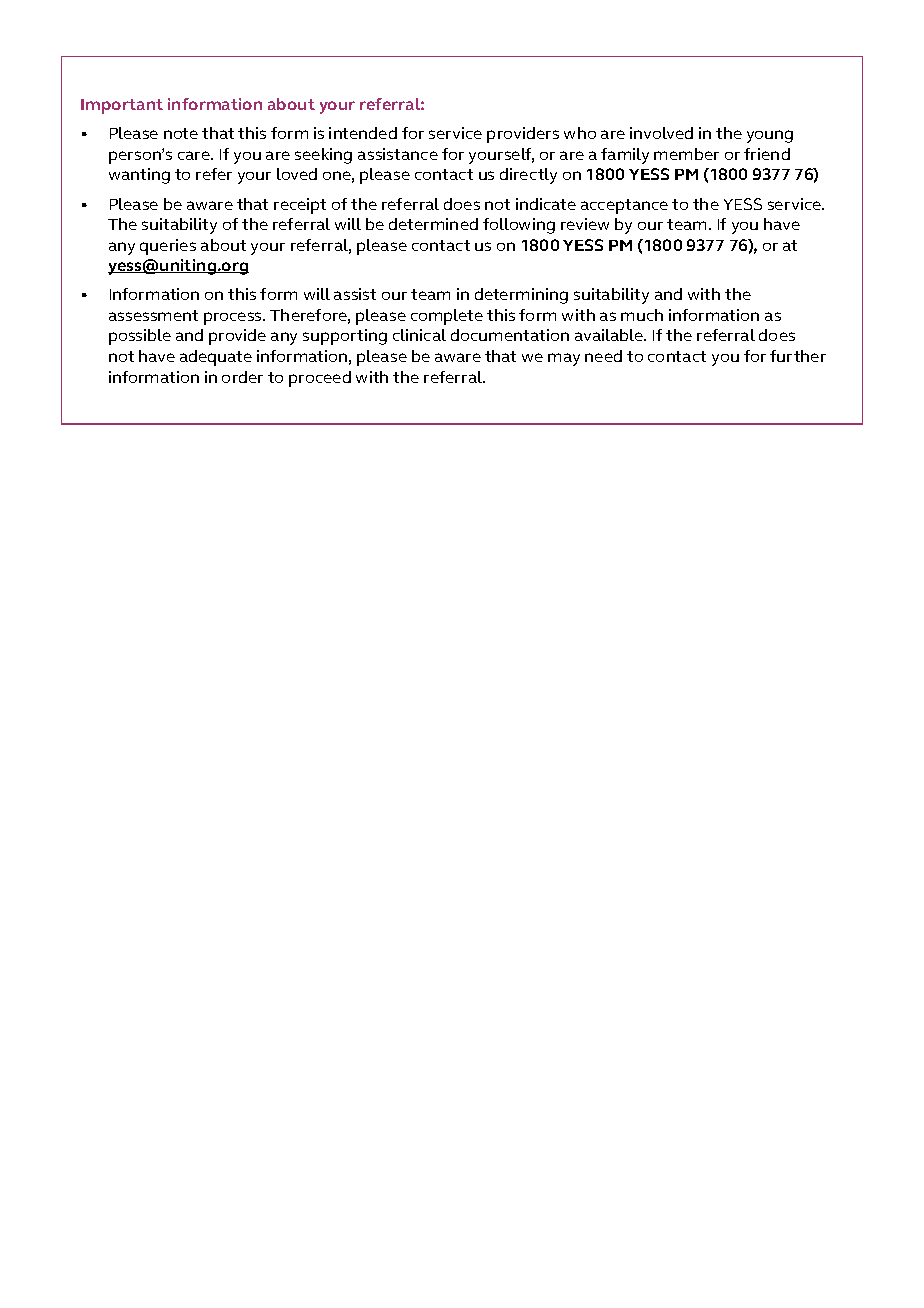 The height and width of the image is (1308, 924). Describe the element at coordinates (122, 106) in the image. I see `Important` at that location.
